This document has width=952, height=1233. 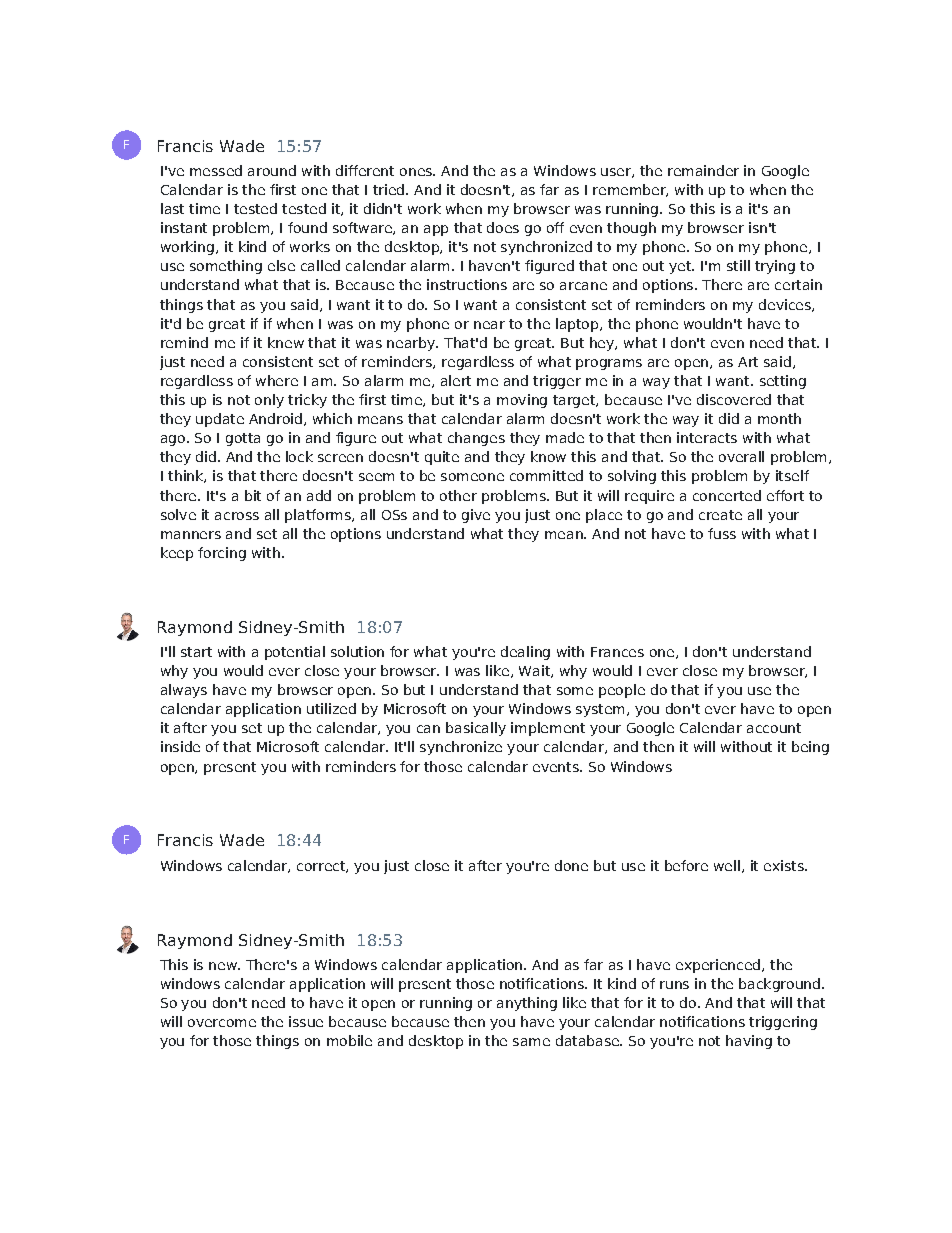 What do you see at coordinates (272, 170) in the document?
I see `around` at bounding box center [272, 170].
